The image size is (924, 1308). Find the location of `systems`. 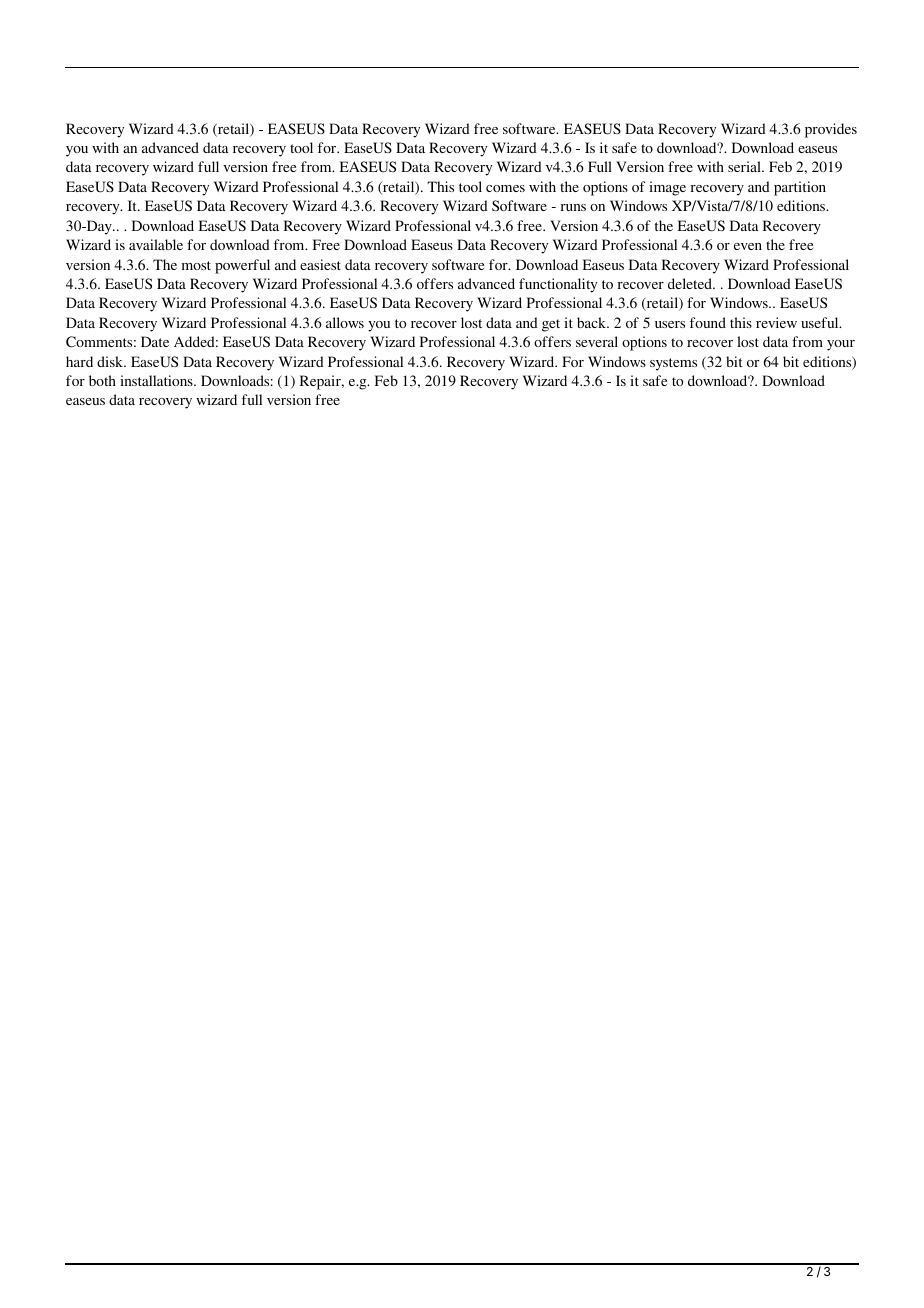

systems is located at coordinates (673, 364).
